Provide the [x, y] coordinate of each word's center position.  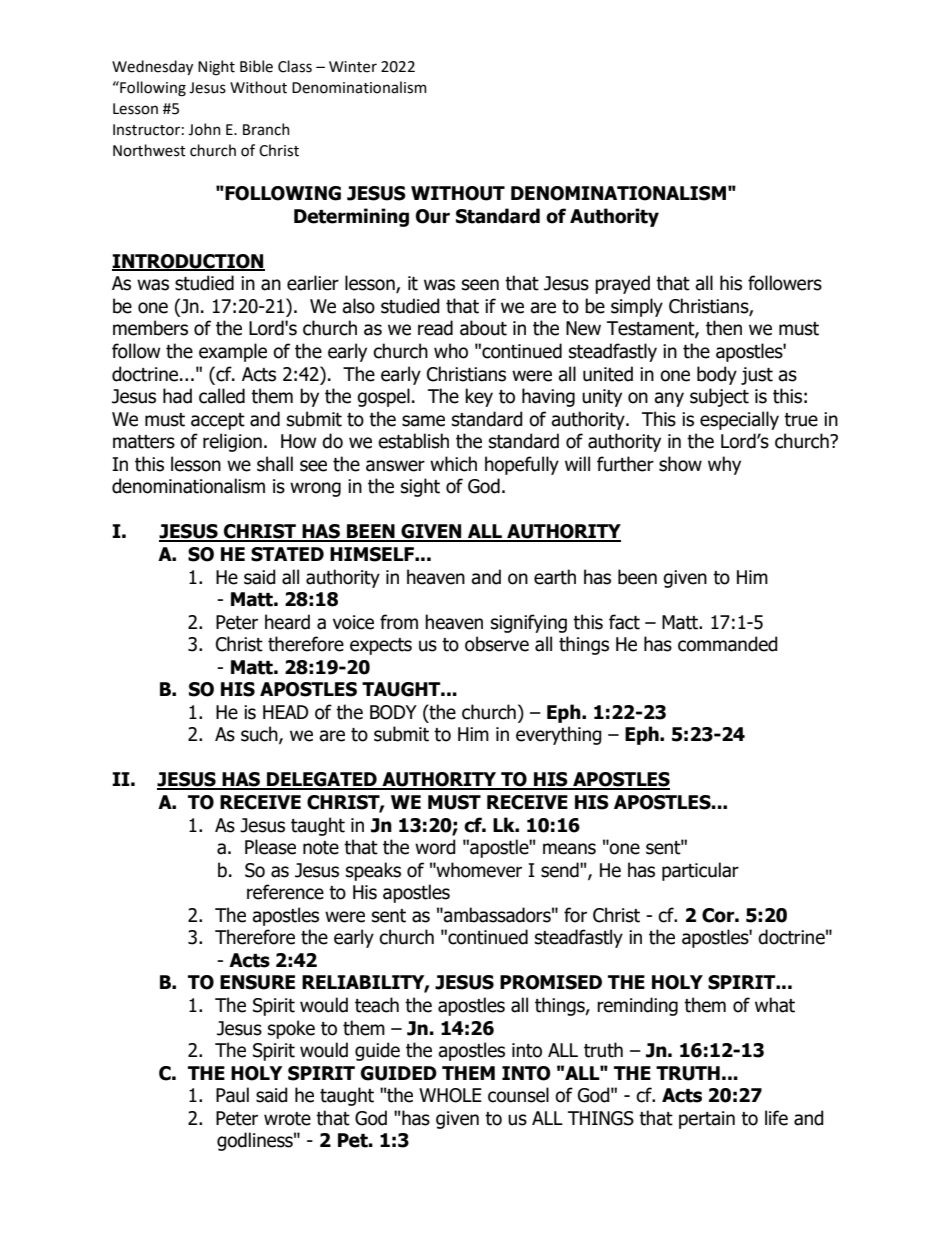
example [233, 352]
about [483, 328]
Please [270, 847]
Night [216, 68]
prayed [622, 284]
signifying [529, 623]
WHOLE [450, 1095]
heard [287, 622]
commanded [728, 644]
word [435, 847]
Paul [232, 1095]
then [724, 328]
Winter [353, 67]
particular [700, 871]
